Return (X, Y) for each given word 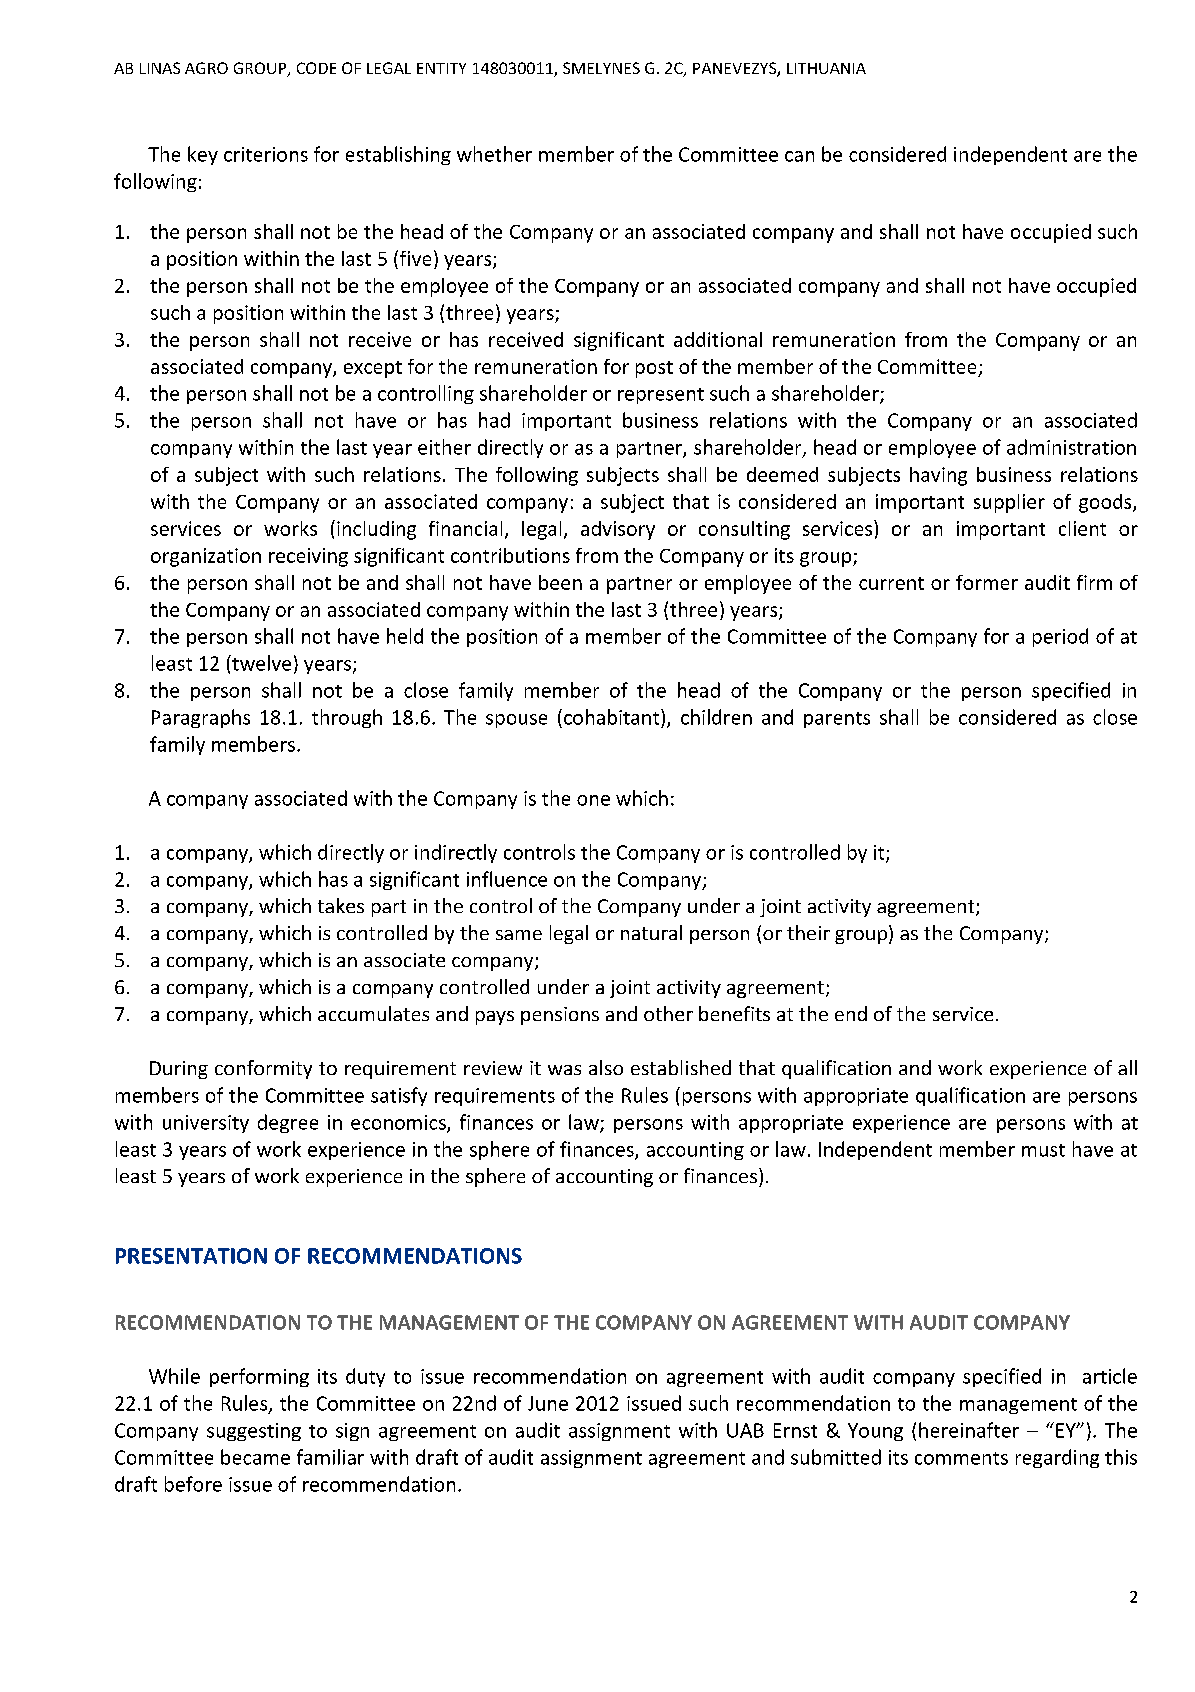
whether (494, 154)
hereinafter (969, 1430)
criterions (266, 154)
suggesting (254, 1432)
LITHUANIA (826, 68)
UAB (745, 1430)
